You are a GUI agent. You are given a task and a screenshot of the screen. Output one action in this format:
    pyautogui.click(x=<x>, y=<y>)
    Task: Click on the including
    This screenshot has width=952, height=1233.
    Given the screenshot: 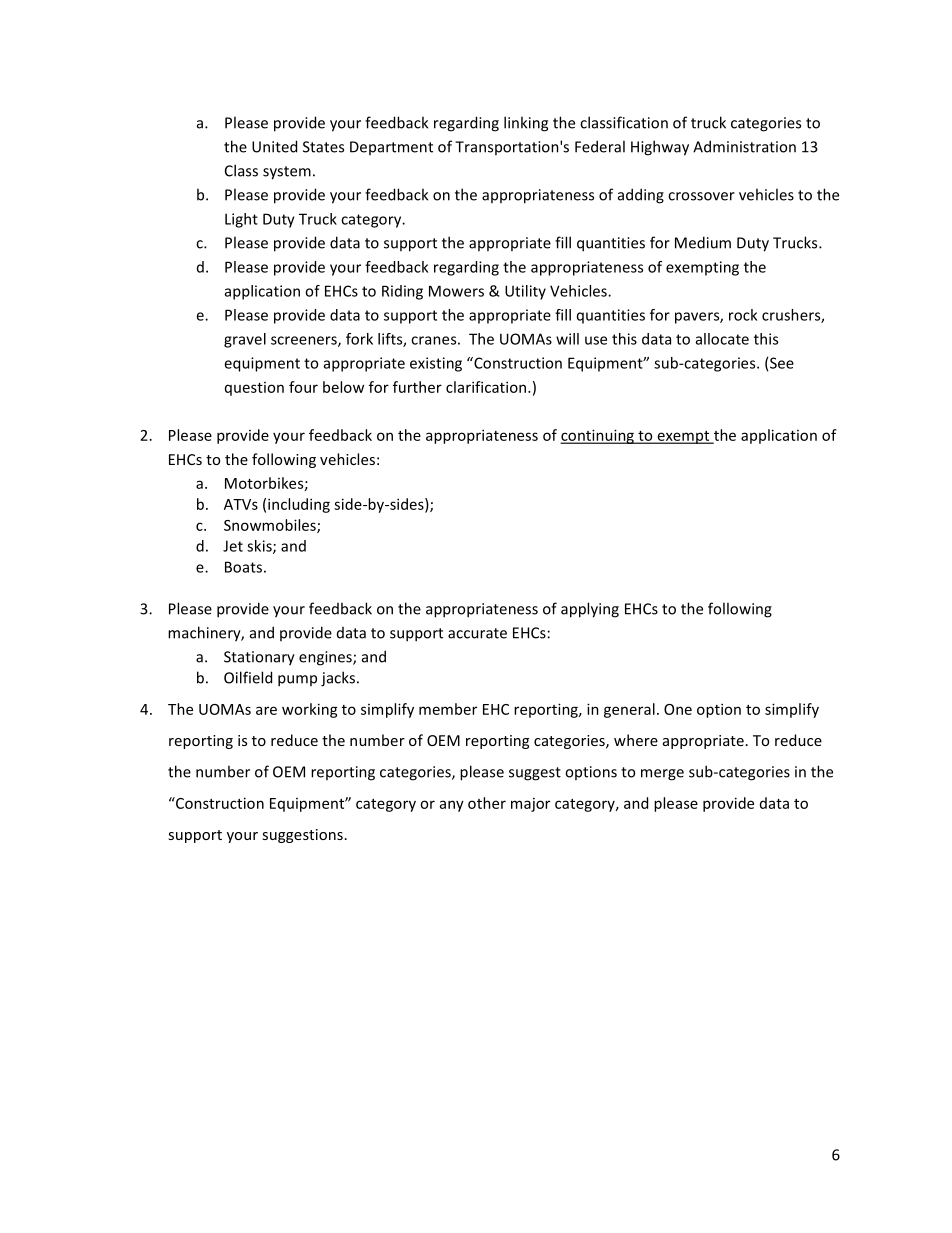 What is the action you would take?
    pyautogui.click(x=299, y=505)
